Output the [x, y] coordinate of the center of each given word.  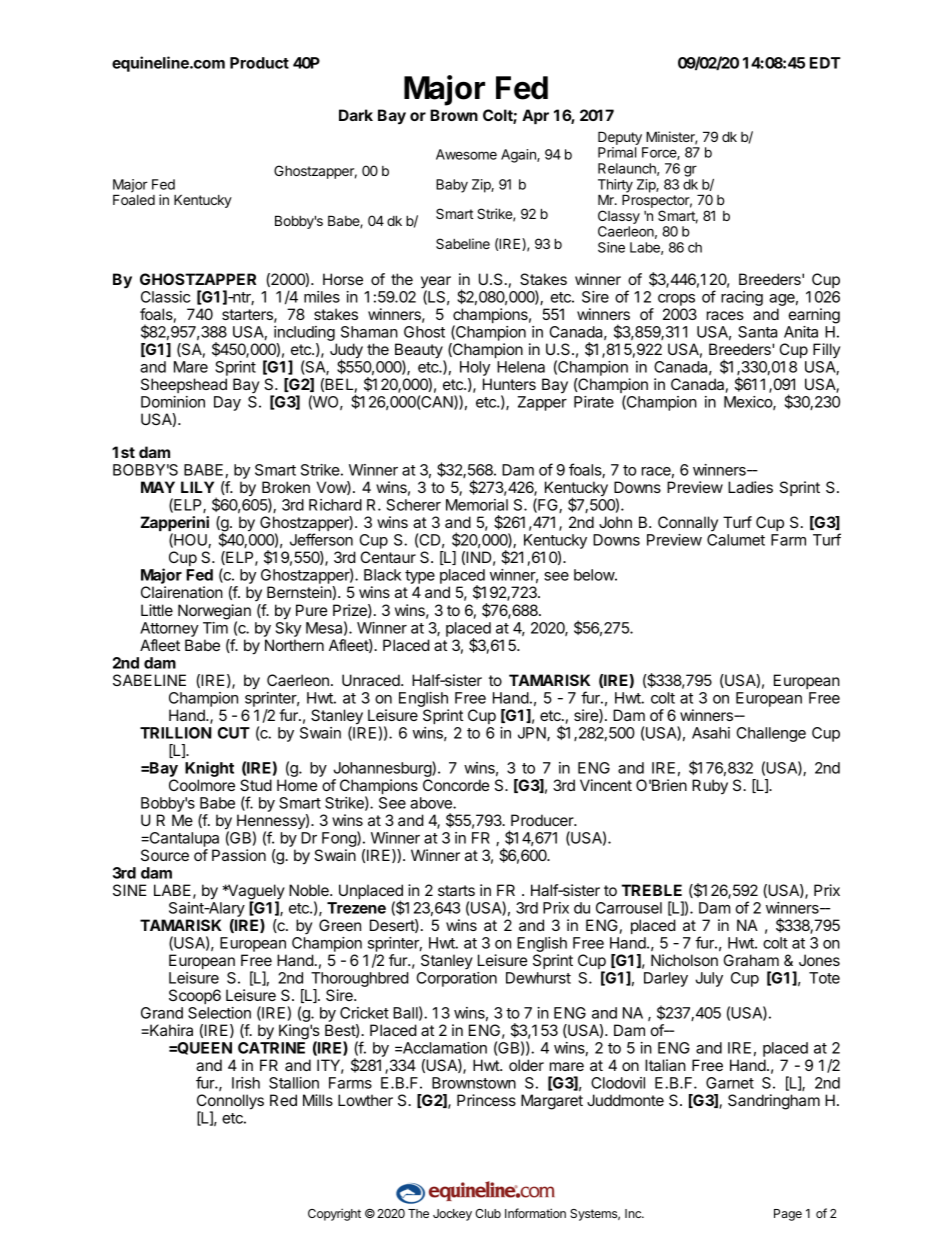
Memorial [477, 505]
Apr [535, 116]
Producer [543, 820]
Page [788, 1215]
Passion [239, 855]
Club [488, 1213]
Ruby [710, 787]
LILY [197, 487]
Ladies [750, 487]
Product [259, 63]
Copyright [334, 1215]
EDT [825, 63]
